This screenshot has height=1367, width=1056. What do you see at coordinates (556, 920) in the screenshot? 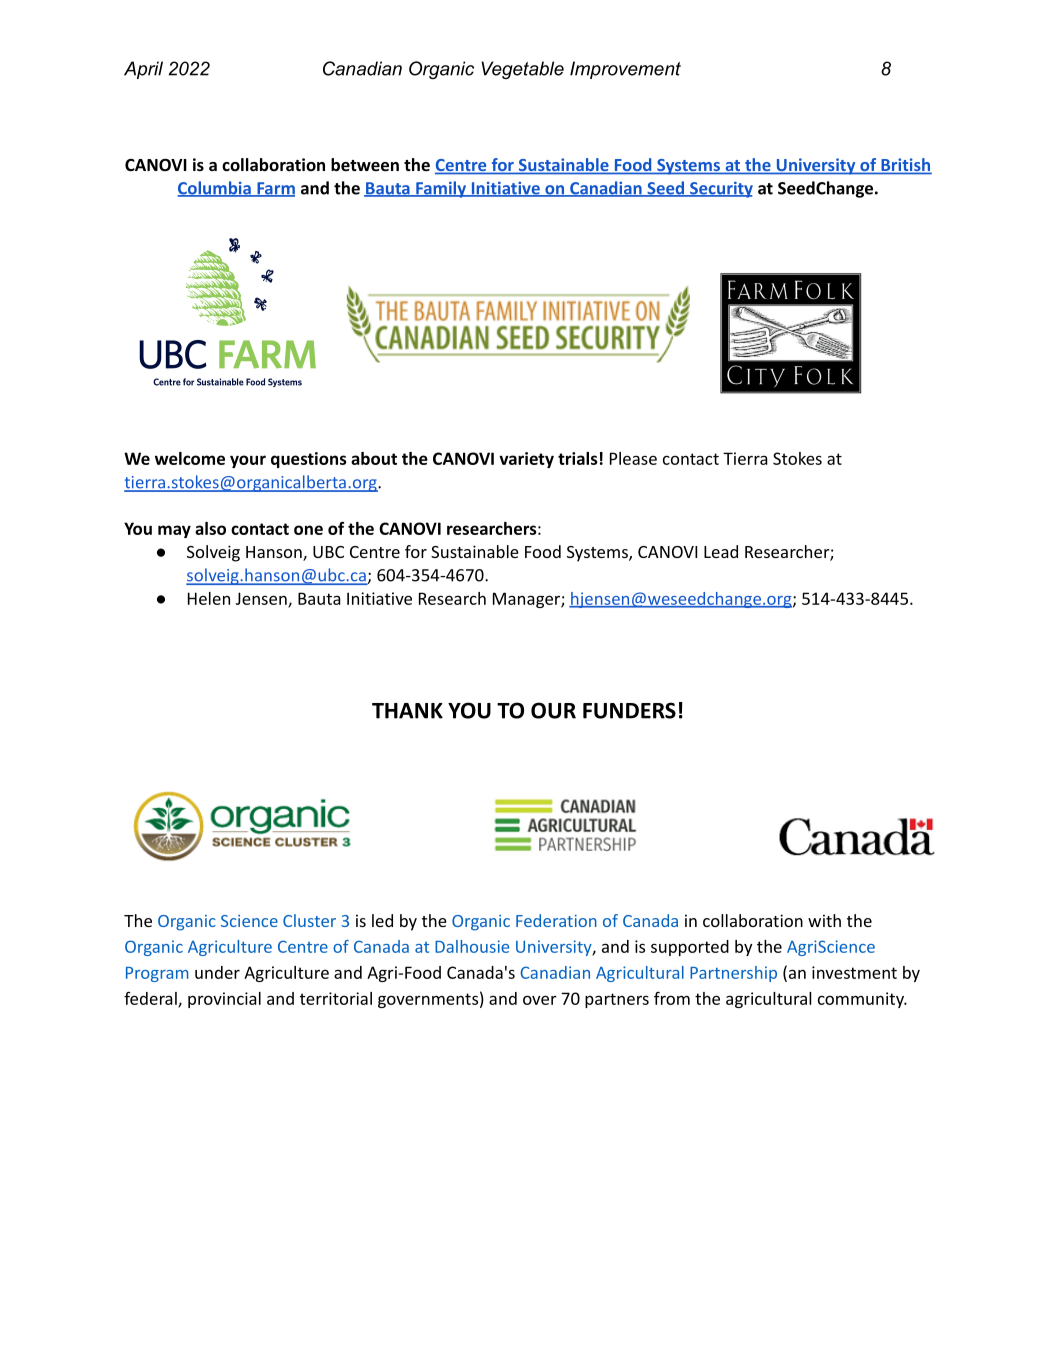
I see `Federation` at bounding box center [556, 920].
